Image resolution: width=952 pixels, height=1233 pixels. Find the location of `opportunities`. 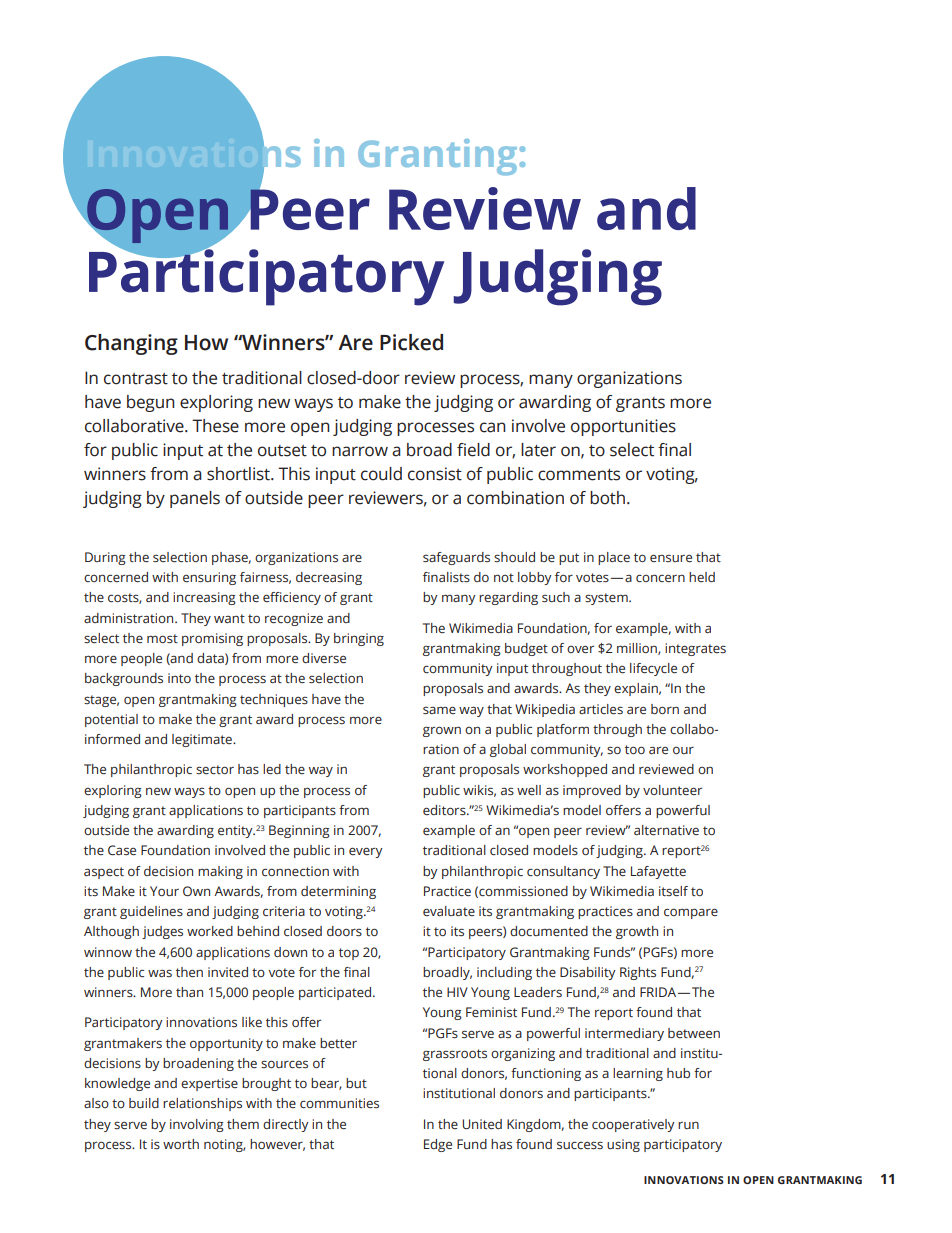

opportunities is located at coordinates (623, 427).
